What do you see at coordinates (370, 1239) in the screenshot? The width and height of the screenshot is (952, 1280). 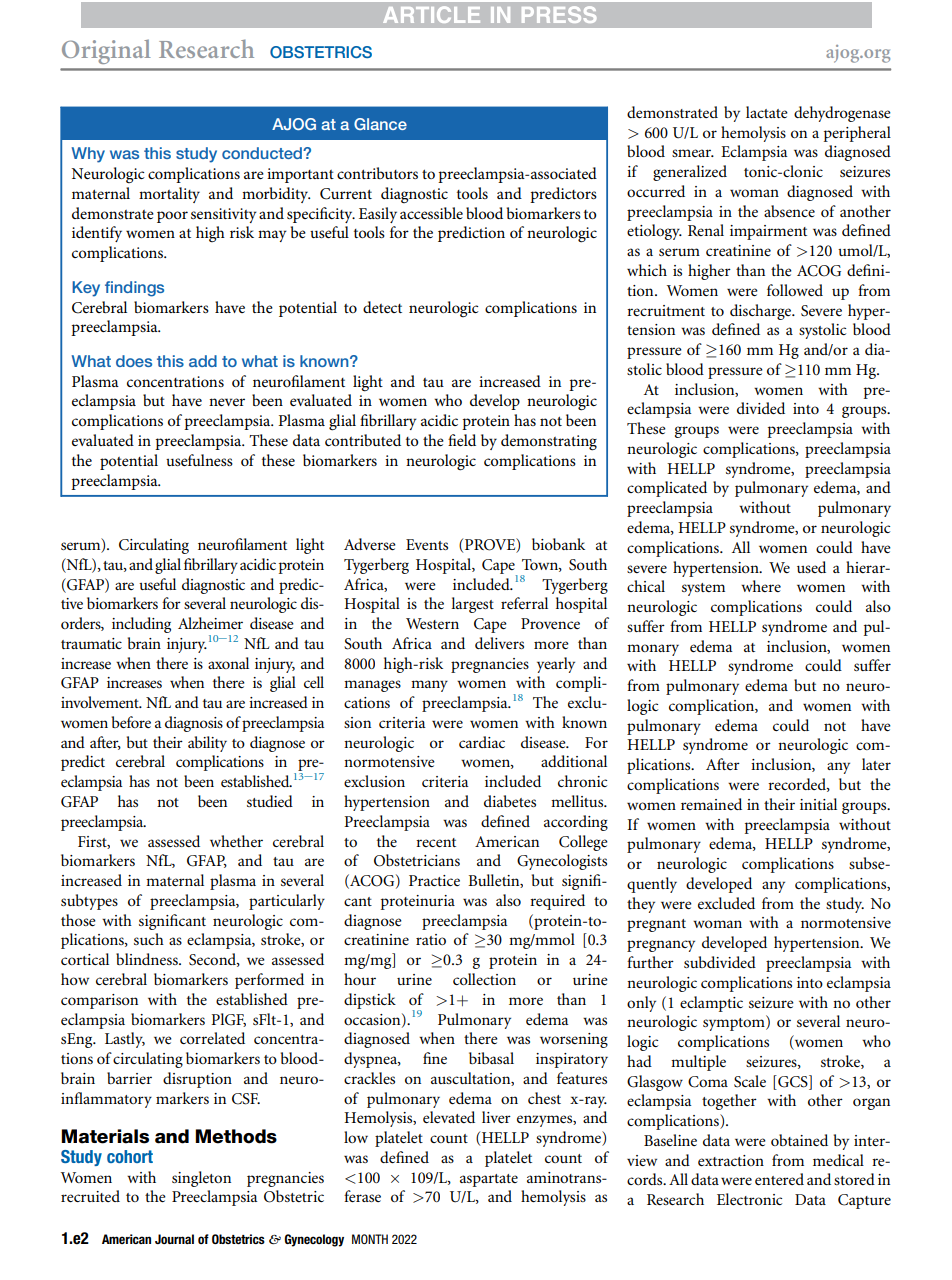 I see `MONTH` at bounding box center [370, 1239].
